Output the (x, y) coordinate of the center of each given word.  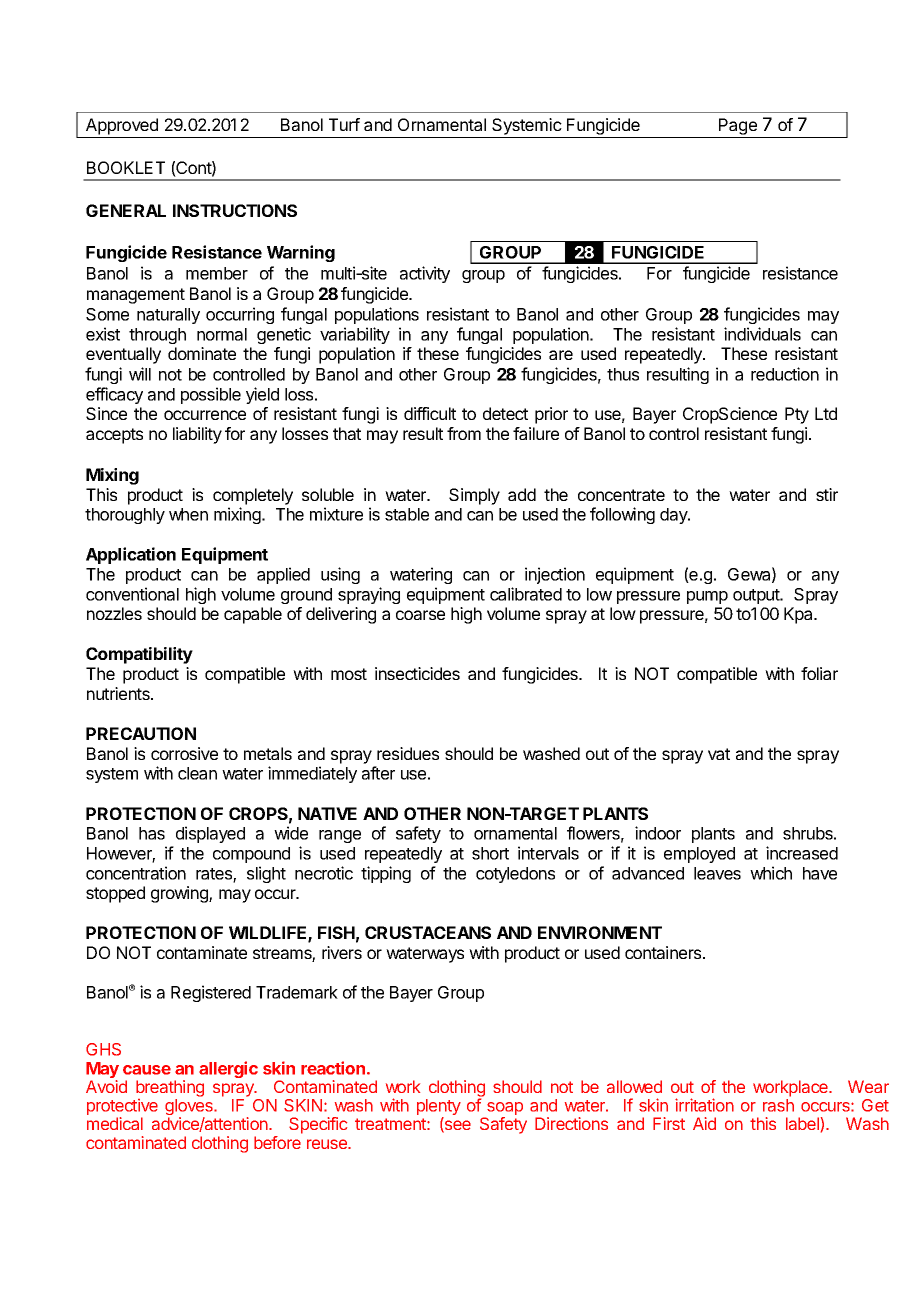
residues (408, 753)
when (188, 514)
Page (738, 128)
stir (827, 494)
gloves (190, 1108)
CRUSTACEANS (428, 932)
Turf (344, 124)
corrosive (184, 753)
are (561, 355)
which (771, 873)
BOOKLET (126, 167)
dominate (202, 353)
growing (180, 894)
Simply (474, 496)
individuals (762, 334)
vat (719, 754)
